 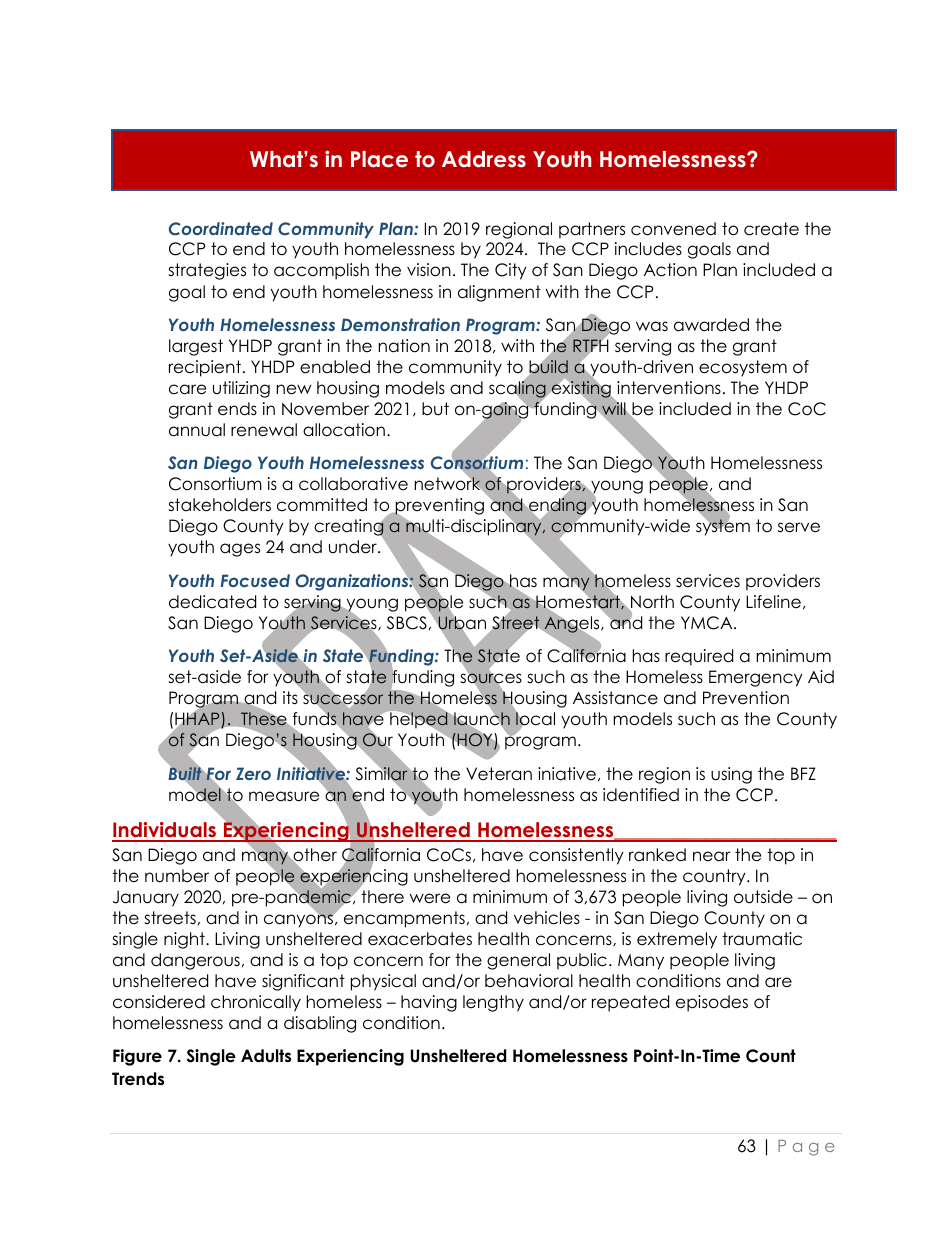 What do you see at coordinates (290, 698) in the screenshot?
I see `its` at bounding box center [290, 698].
